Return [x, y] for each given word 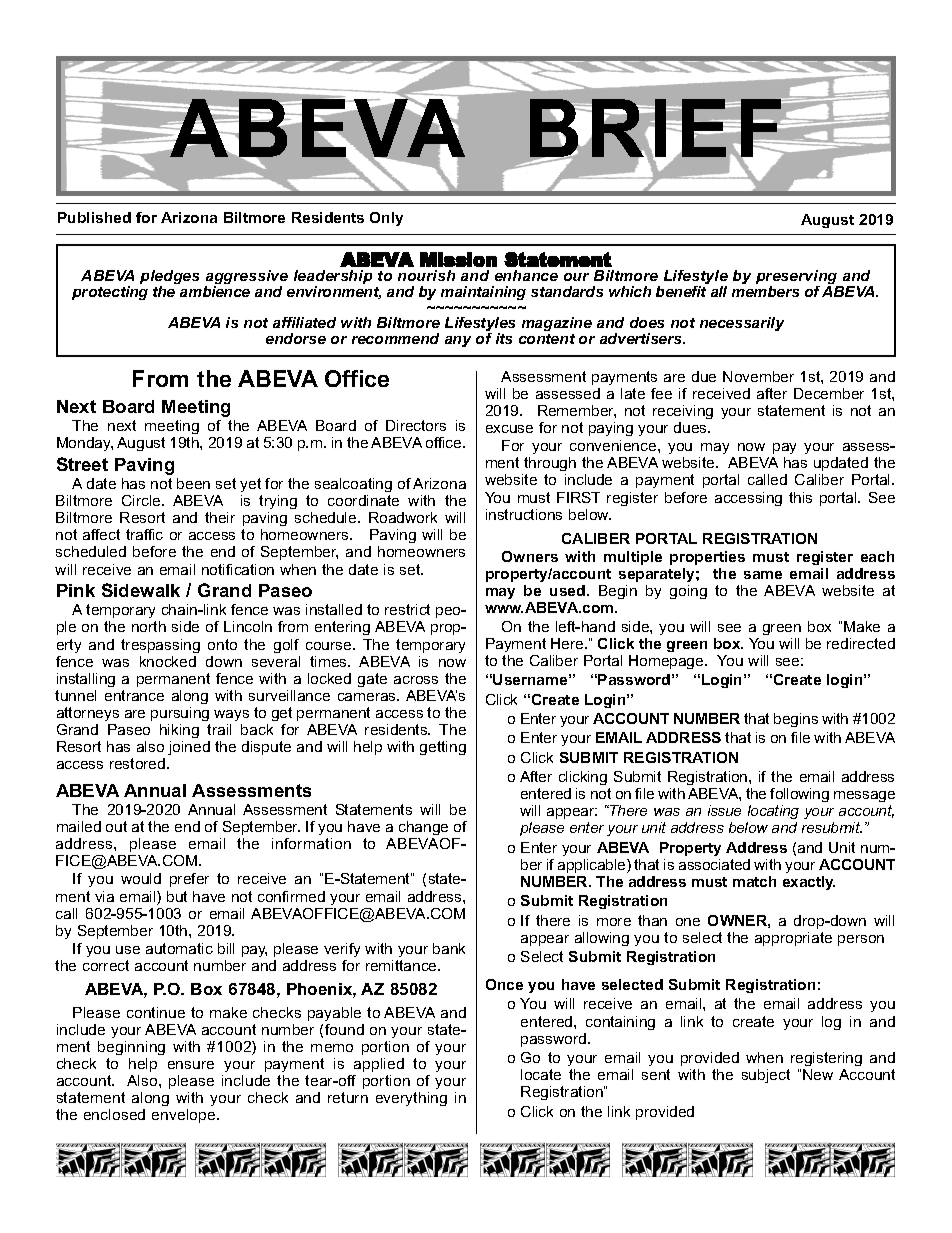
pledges [169, 279]
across [416, 680]
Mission [458, 259]
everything [411, 1099]
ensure [191, 1065]
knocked [168, 661]
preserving [798, 279]
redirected [861, 643]
